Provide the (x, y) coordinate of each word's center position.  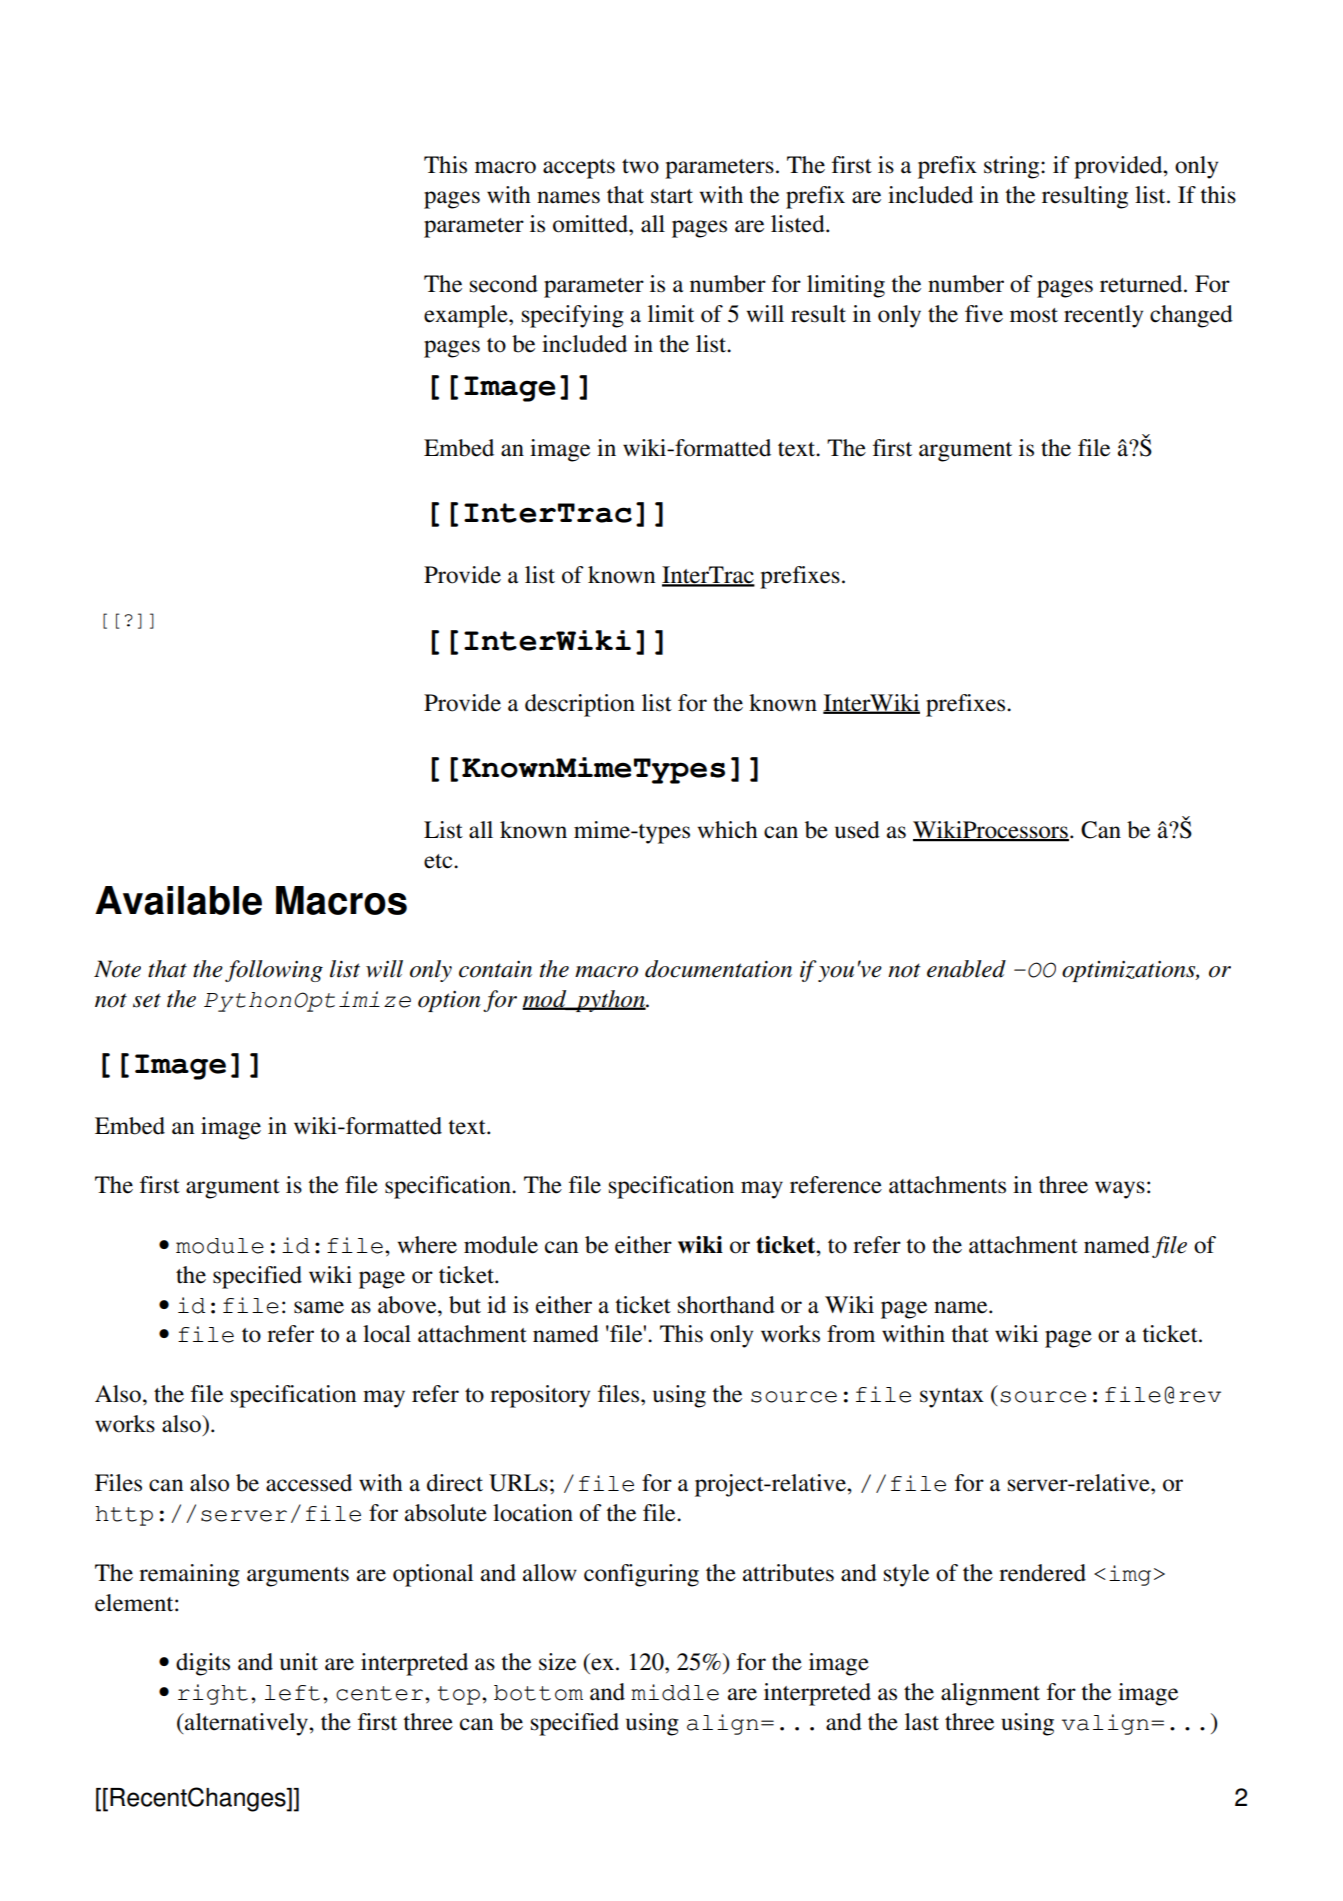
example (467, 316)
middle (675, 1692)
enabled (966, 969)
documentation (718, 969)
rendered (1042, 1573)
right (213, 1694)
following (274, 971)
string (1013, 167)
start (672, 196)
